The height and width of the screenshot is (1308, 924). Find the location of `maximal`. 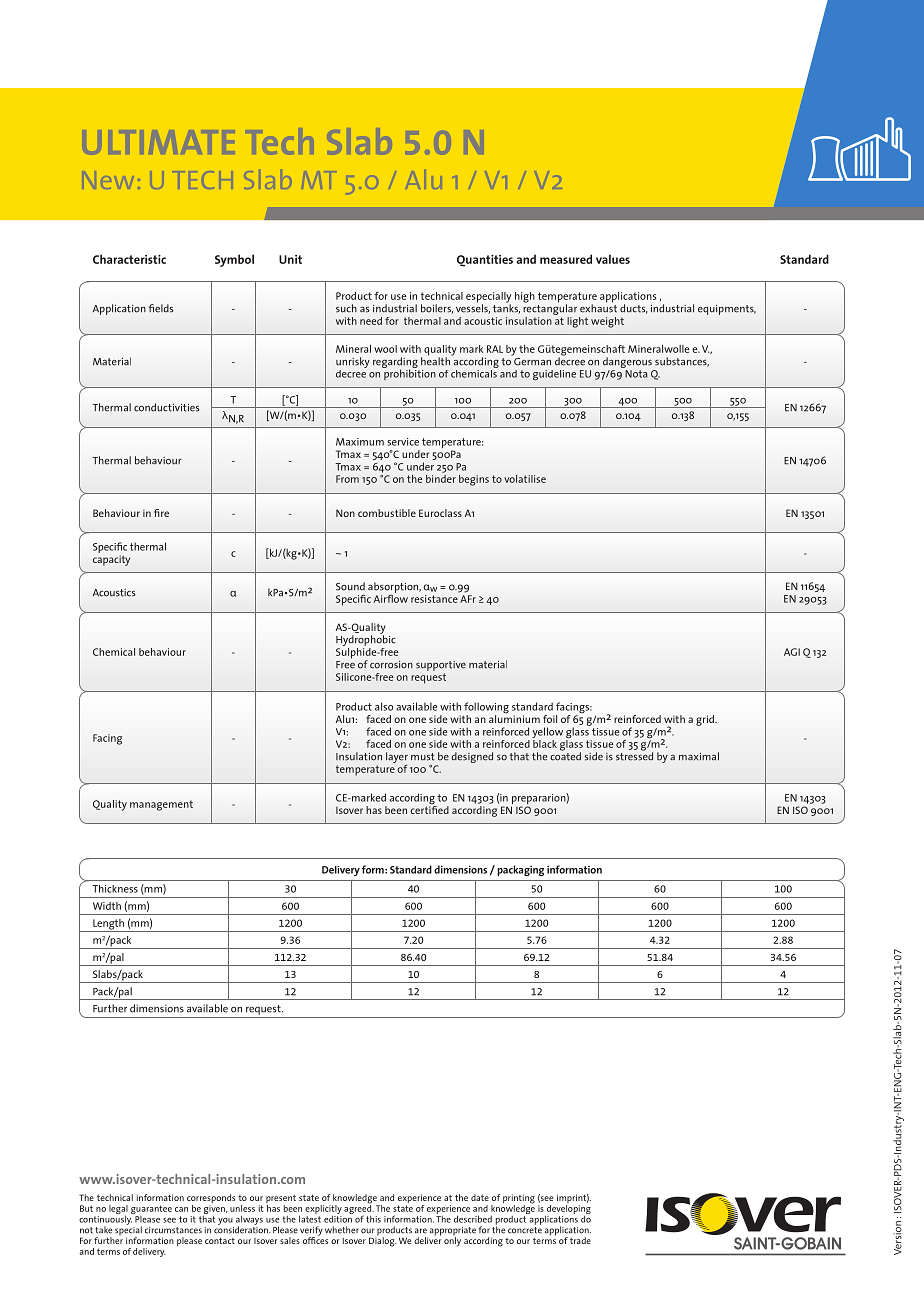

maximal is located at coordinates (699, 756).
